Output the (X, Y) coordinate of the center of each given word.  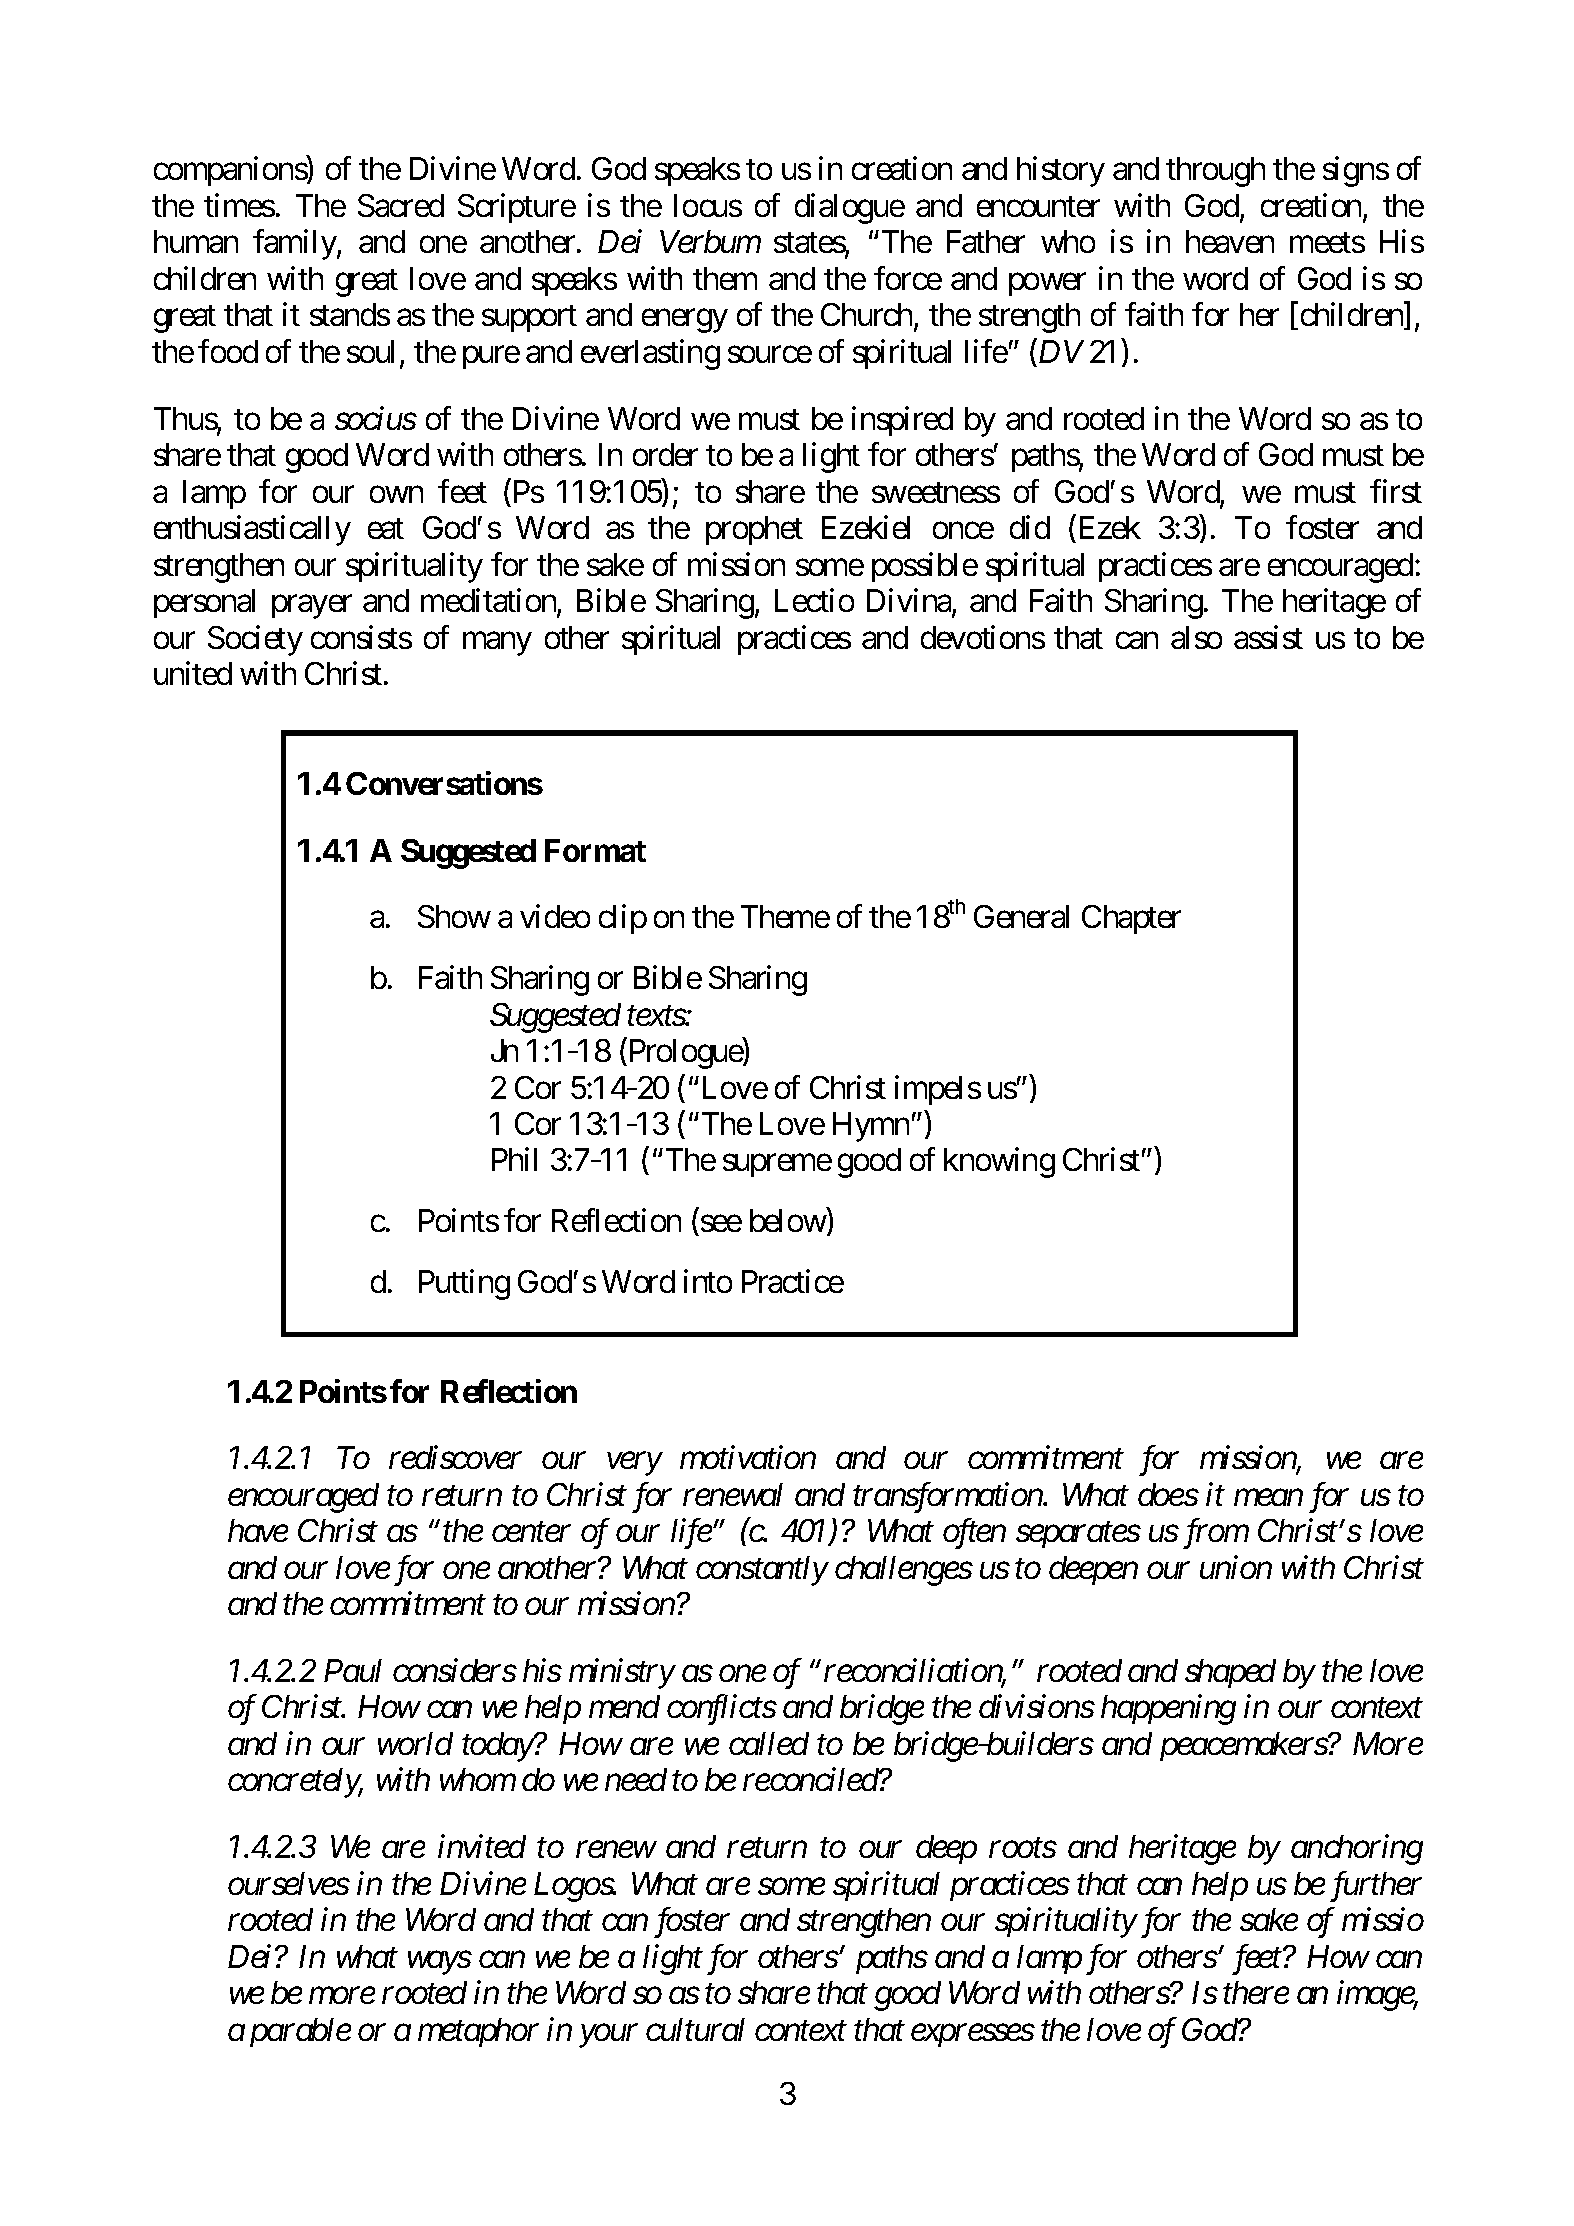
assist (1268, 637)
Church (868, 316)
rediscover (455, 1457)
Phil (514, 1159)
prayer (312, 607)
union (1236, 1567)
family (295, 245)
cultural (695, 2029)
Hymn (871, 1127)
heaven (1230, 241)
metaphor (478, 2032)
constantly (762, 1571)
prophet (754, 530)
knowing (999, 1163)
